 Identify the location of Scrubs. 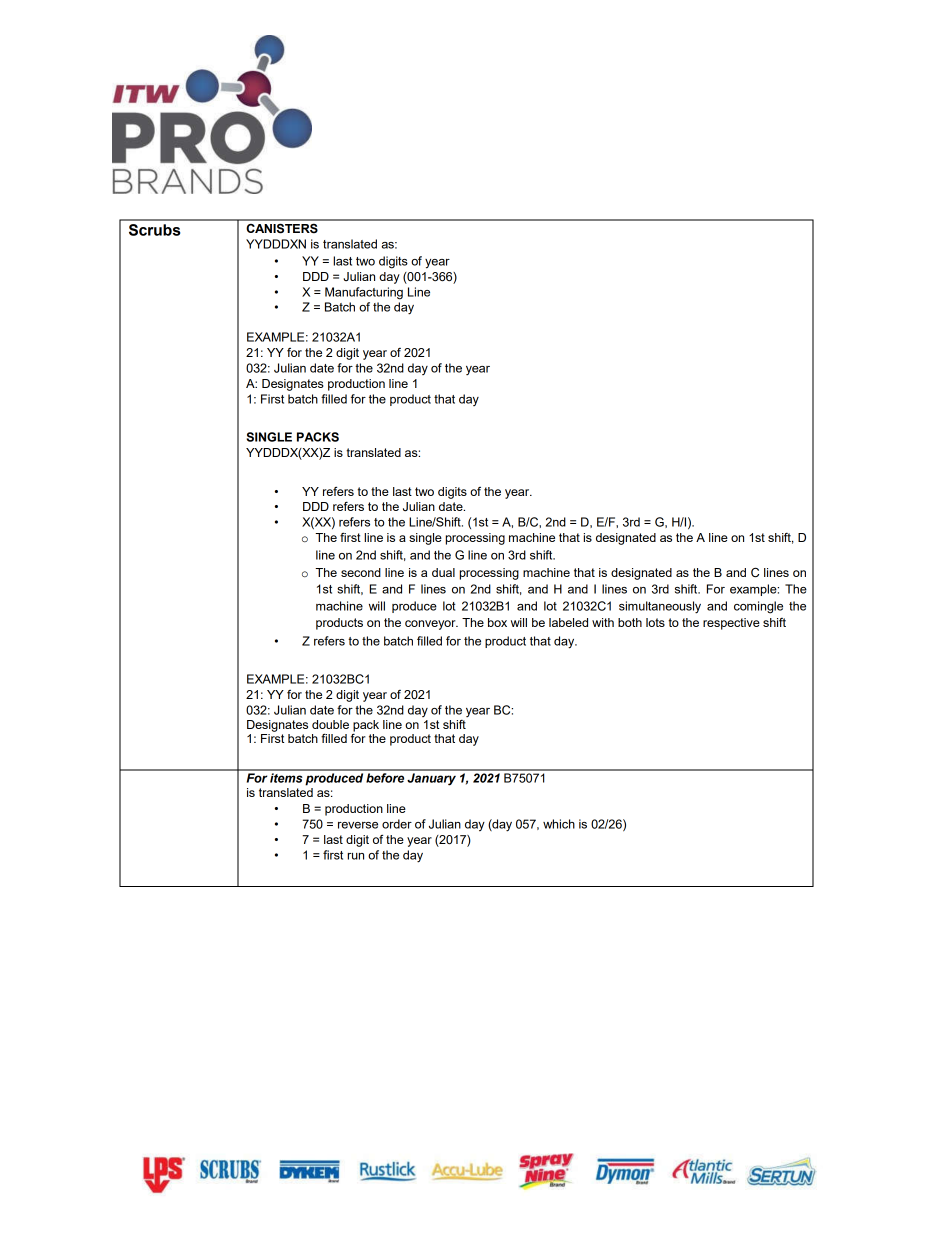
(154, 230).
